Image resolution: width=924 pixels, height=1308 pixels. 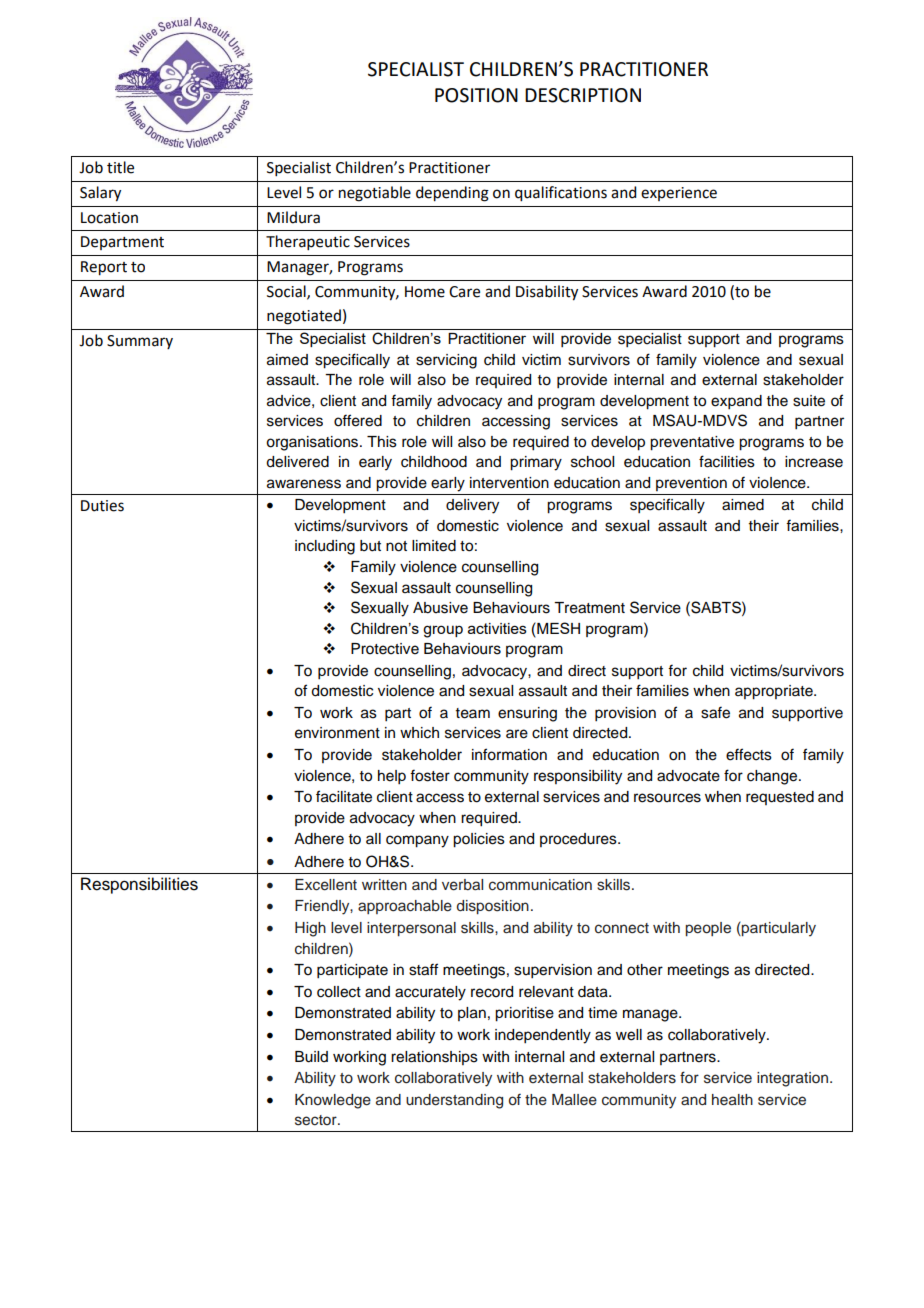 What do you see at coordinates (311, 1057) in the screenshot?
I see `Build` at bounding box center [311, 1057].
